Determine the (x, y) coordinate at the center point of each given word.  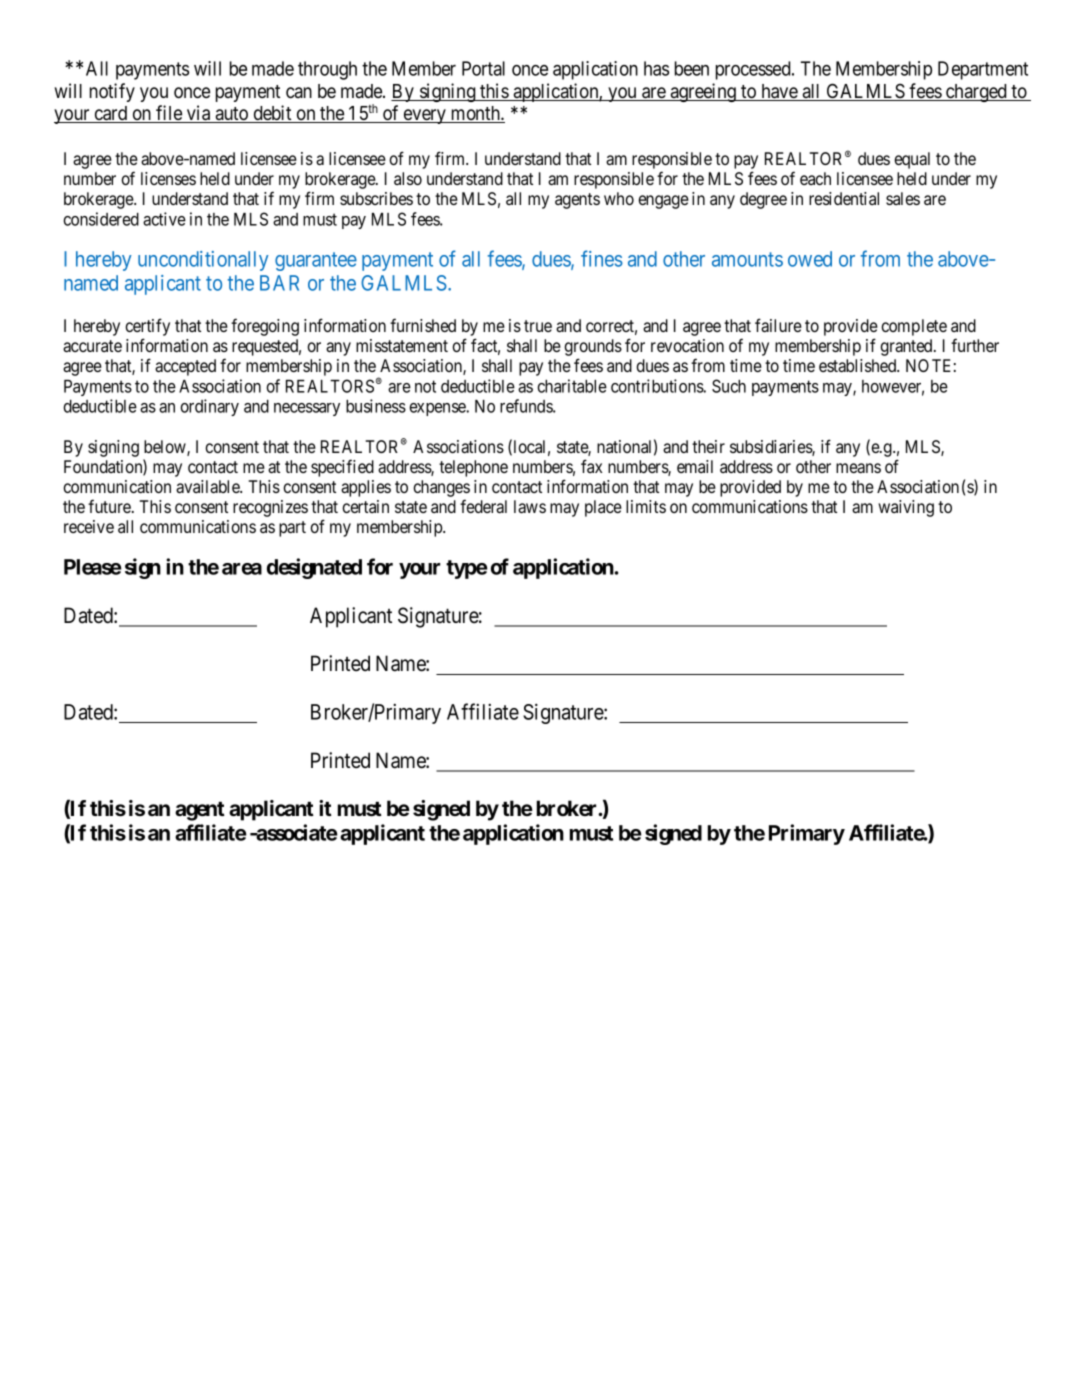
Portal (483, 68)
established (859, 365)
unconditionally (203, 261)
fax (591, 466)
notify (112, 92)
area (242, 569)
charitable (572, 386)
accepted (185, 367)
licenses (168, 178)
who (619, 198)
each (815, 178)
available (209, 486)
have (779, 92)
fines (602, 258)
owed (810, 259)
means (858, 468)
